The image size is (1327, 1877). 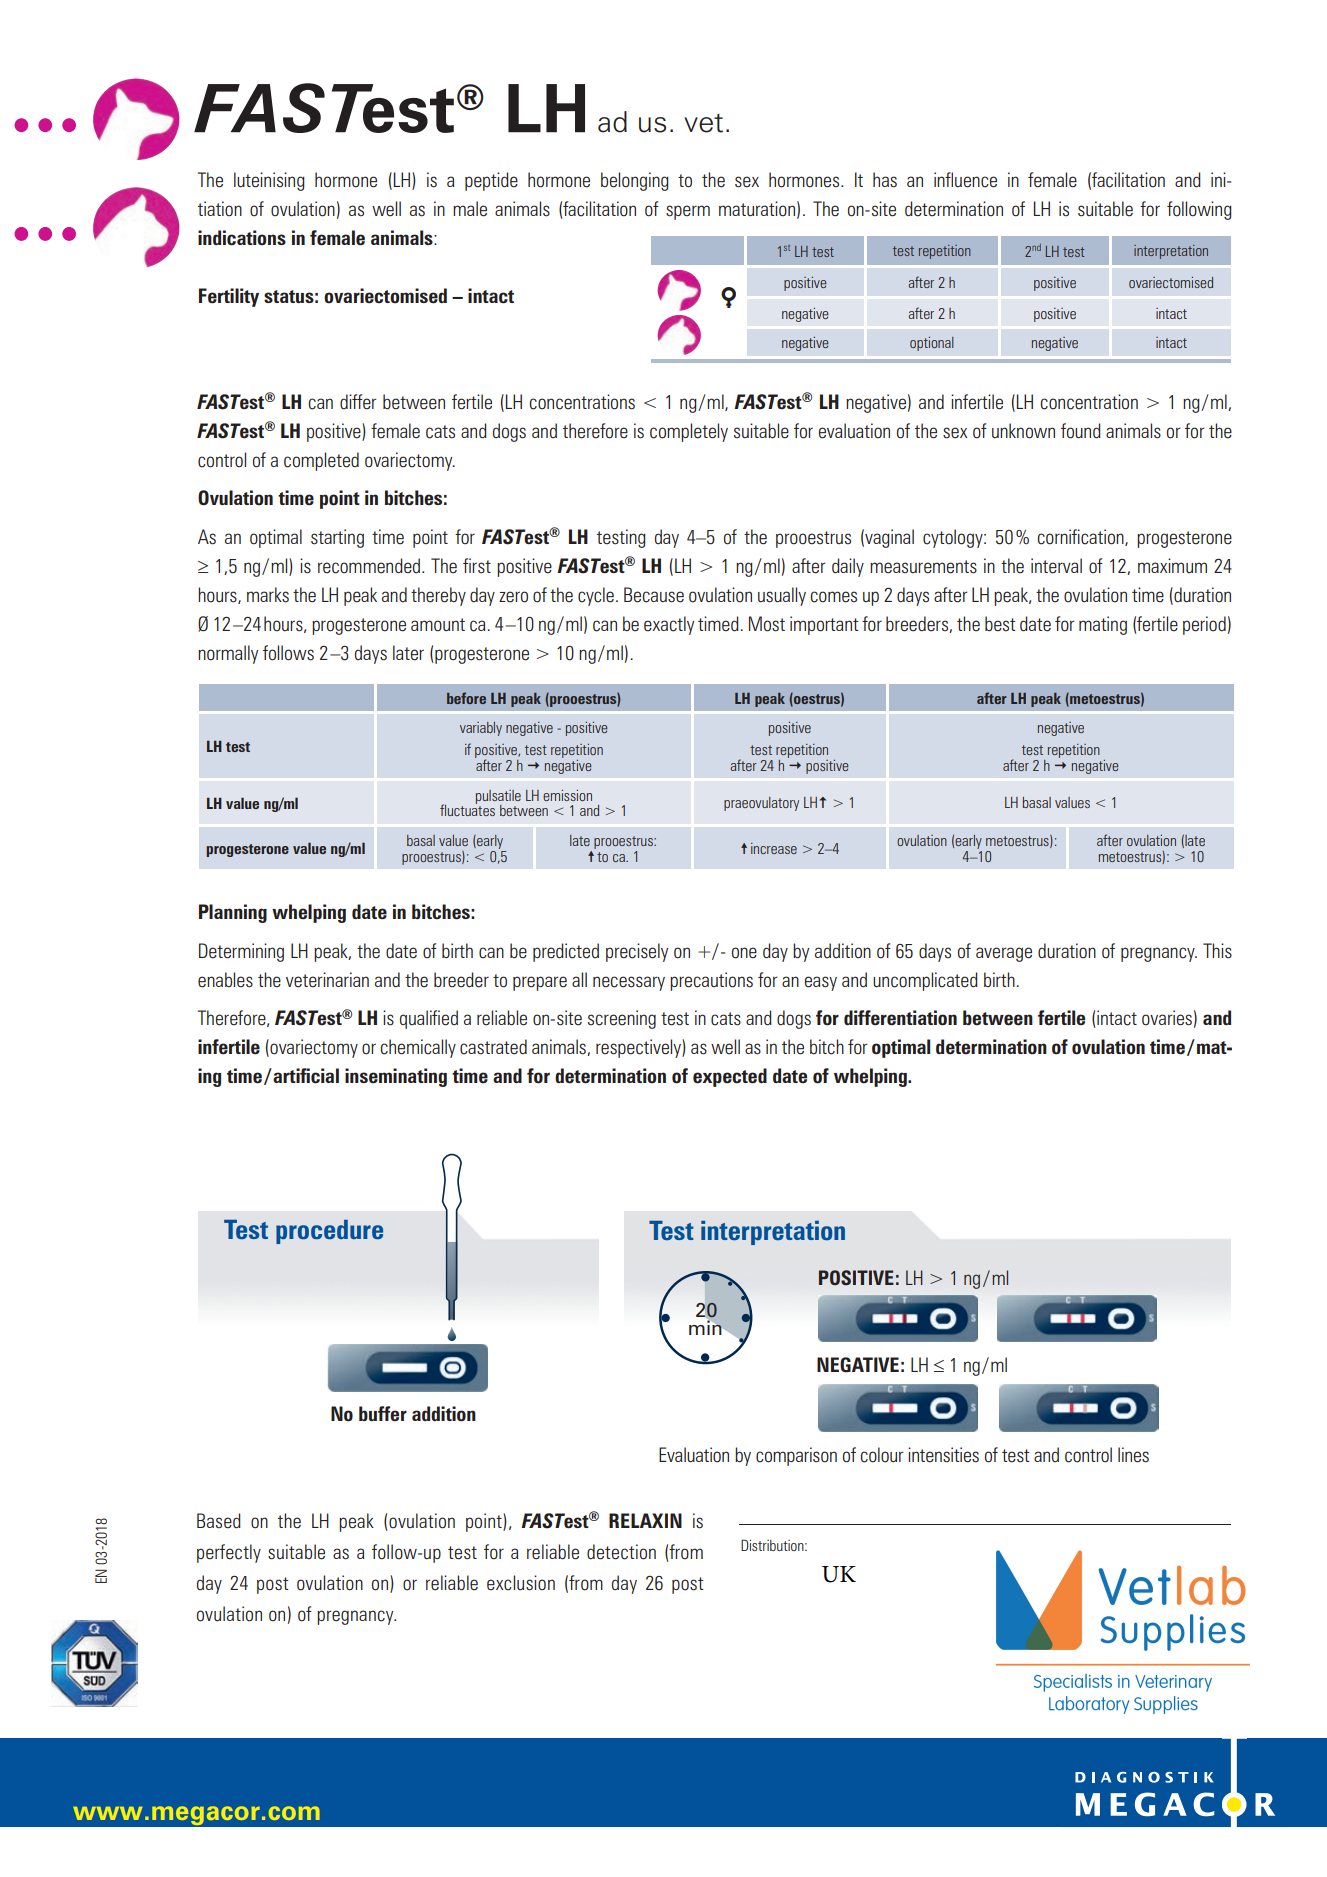 What do you see at coordinates (321, 461) in the image?
I see `completed` at bounding box center [321, 461].
